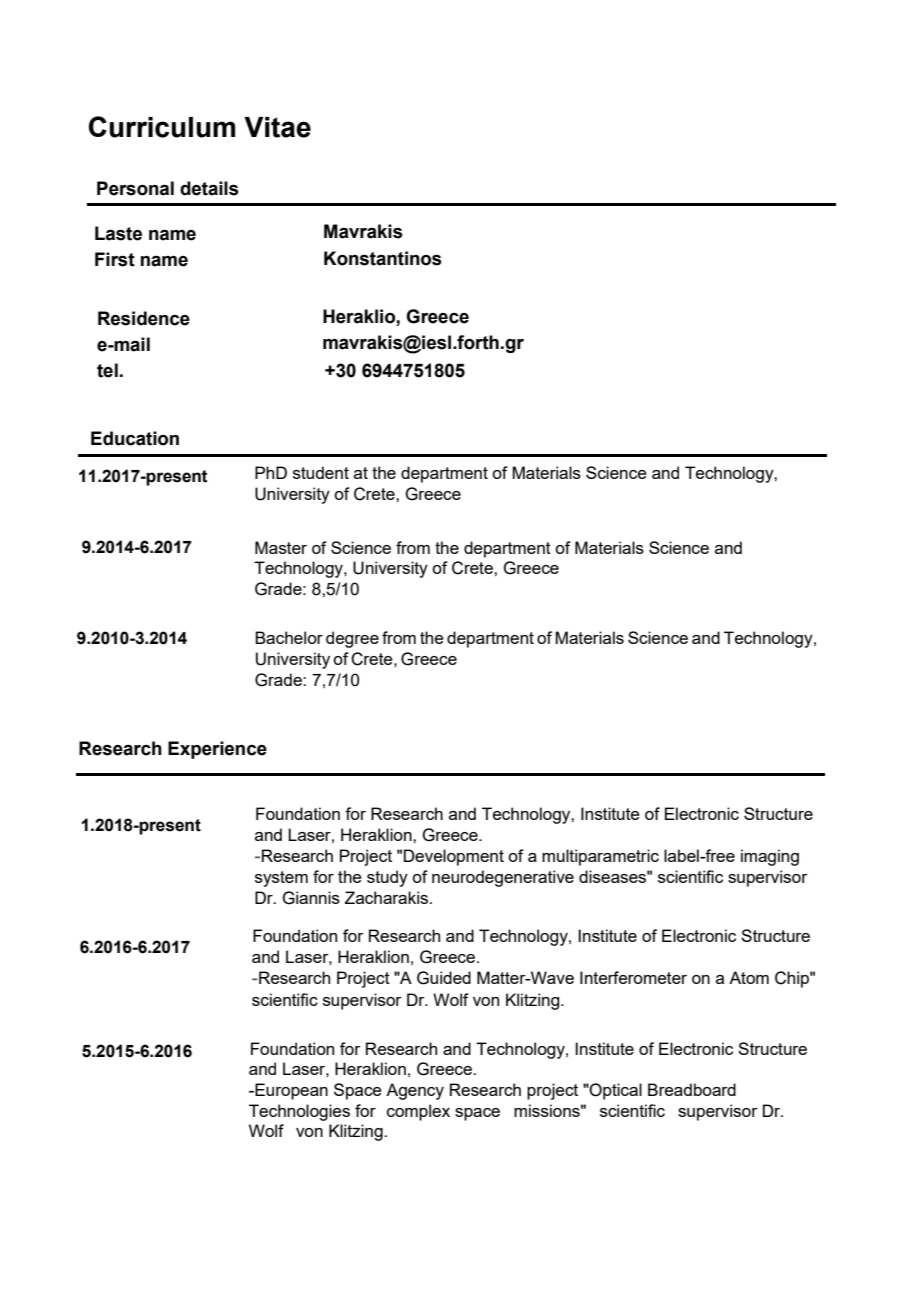  Describe the element at coordinates (144, 318) in the screenshot. I see `Residence` at that location.
